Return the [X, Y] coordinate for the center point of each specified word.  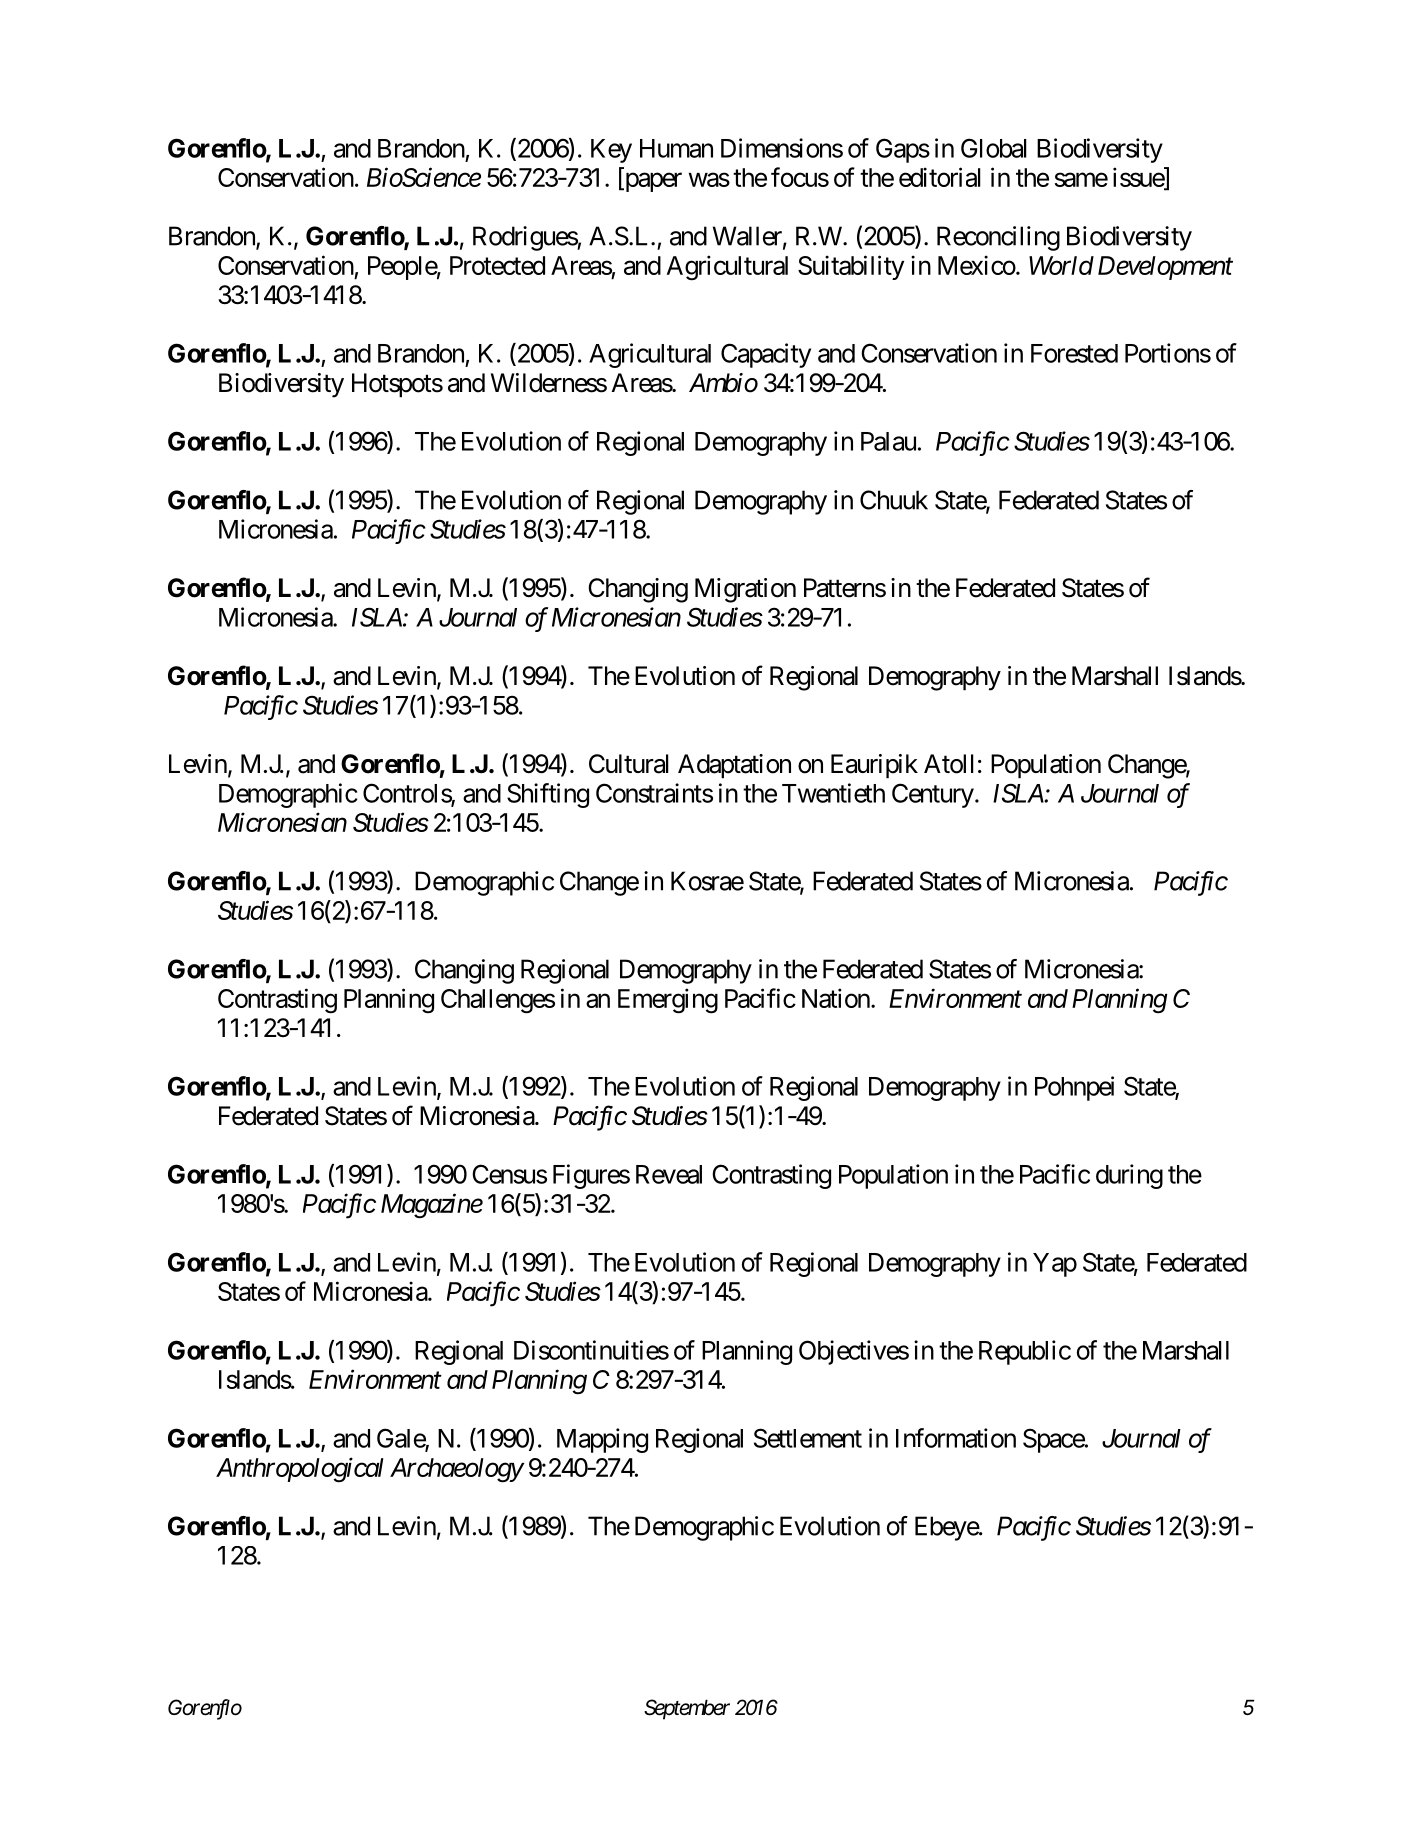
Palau [888, 441]
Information [956, 1438]
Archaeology [456, 1470]
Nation [836, 998]
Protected [497, 265]
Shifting [548, 795]
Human [676, 148]
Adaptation [734, 766]
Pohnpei [1074, 1088]
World [1061, 265]
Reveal [669, 1174]
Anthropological [300, 1470]
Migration [745, 590]
